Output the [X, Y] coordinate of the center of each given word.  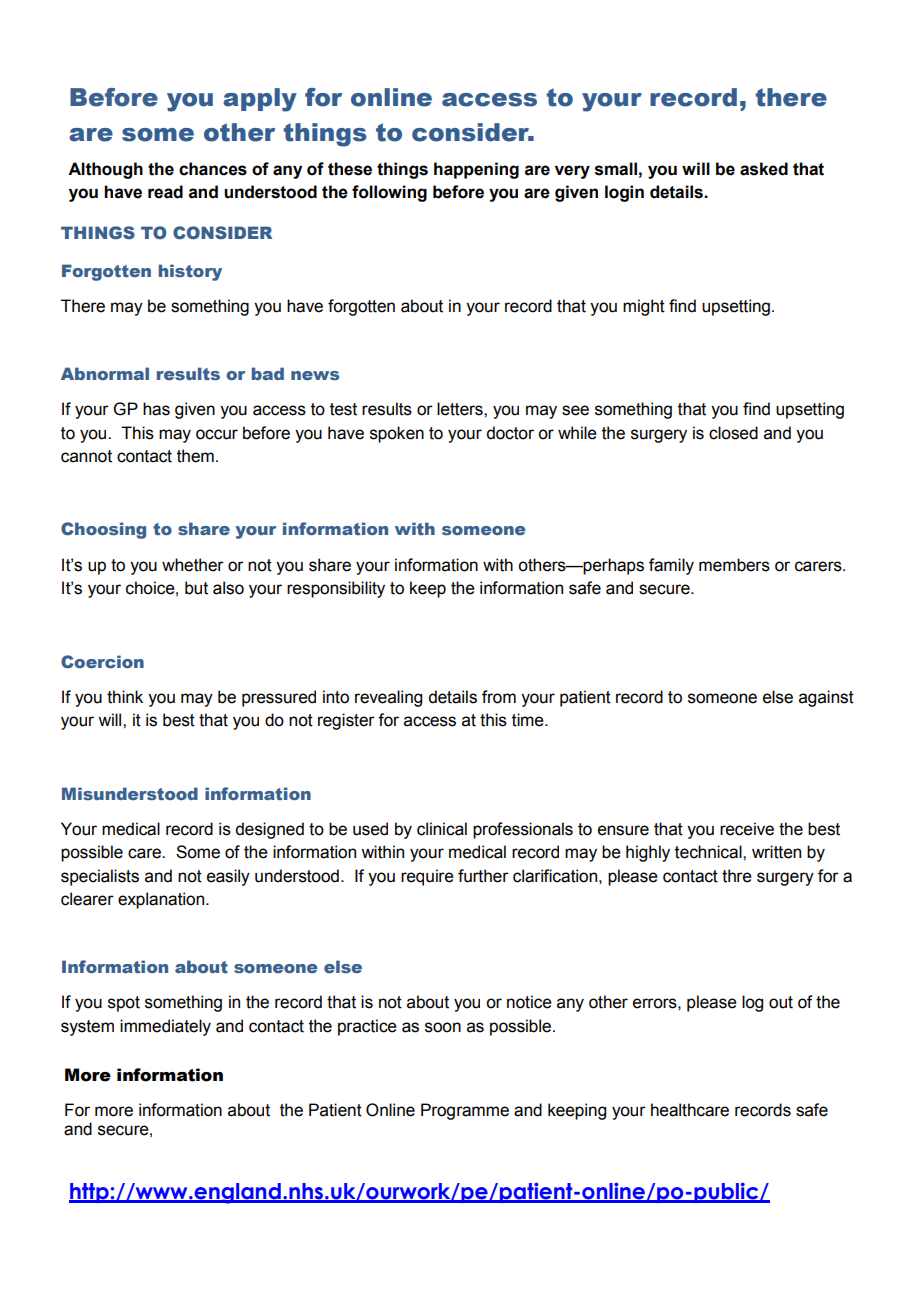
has [156, 409]
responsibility [336, 589]
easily [228, 877]
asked [764, 169]
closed [733, 433]
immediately [165, 1027]
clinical [442, 829]
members [734, 565]
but [196, 588]
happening [476, 170]
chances [213, 169]
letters [461, 409]
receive [747, 829]
